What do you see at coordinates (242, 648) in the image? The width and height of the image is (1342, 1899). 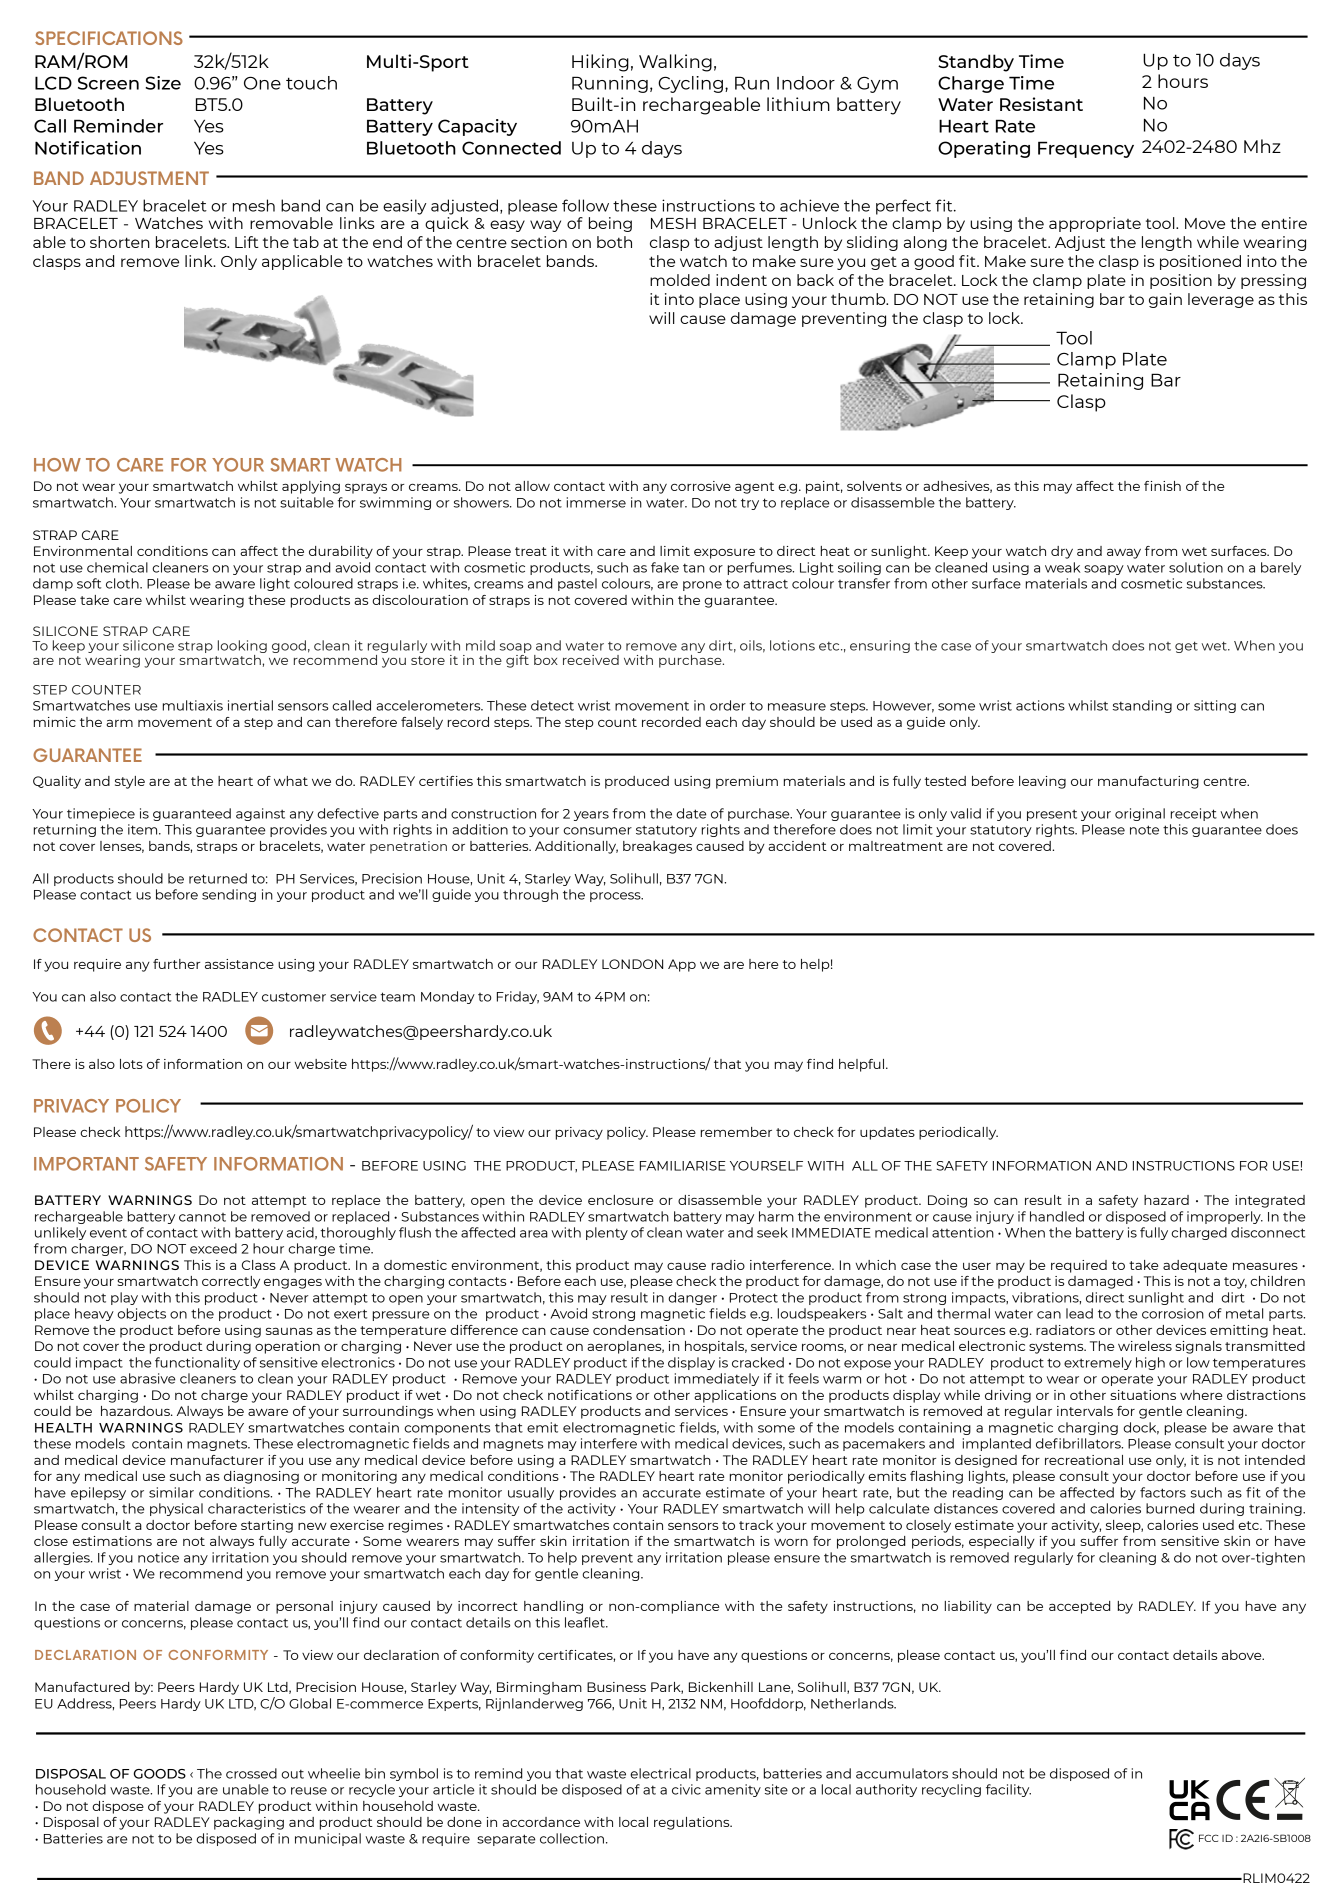 I see `looking` at bounding box center [242, 648].
